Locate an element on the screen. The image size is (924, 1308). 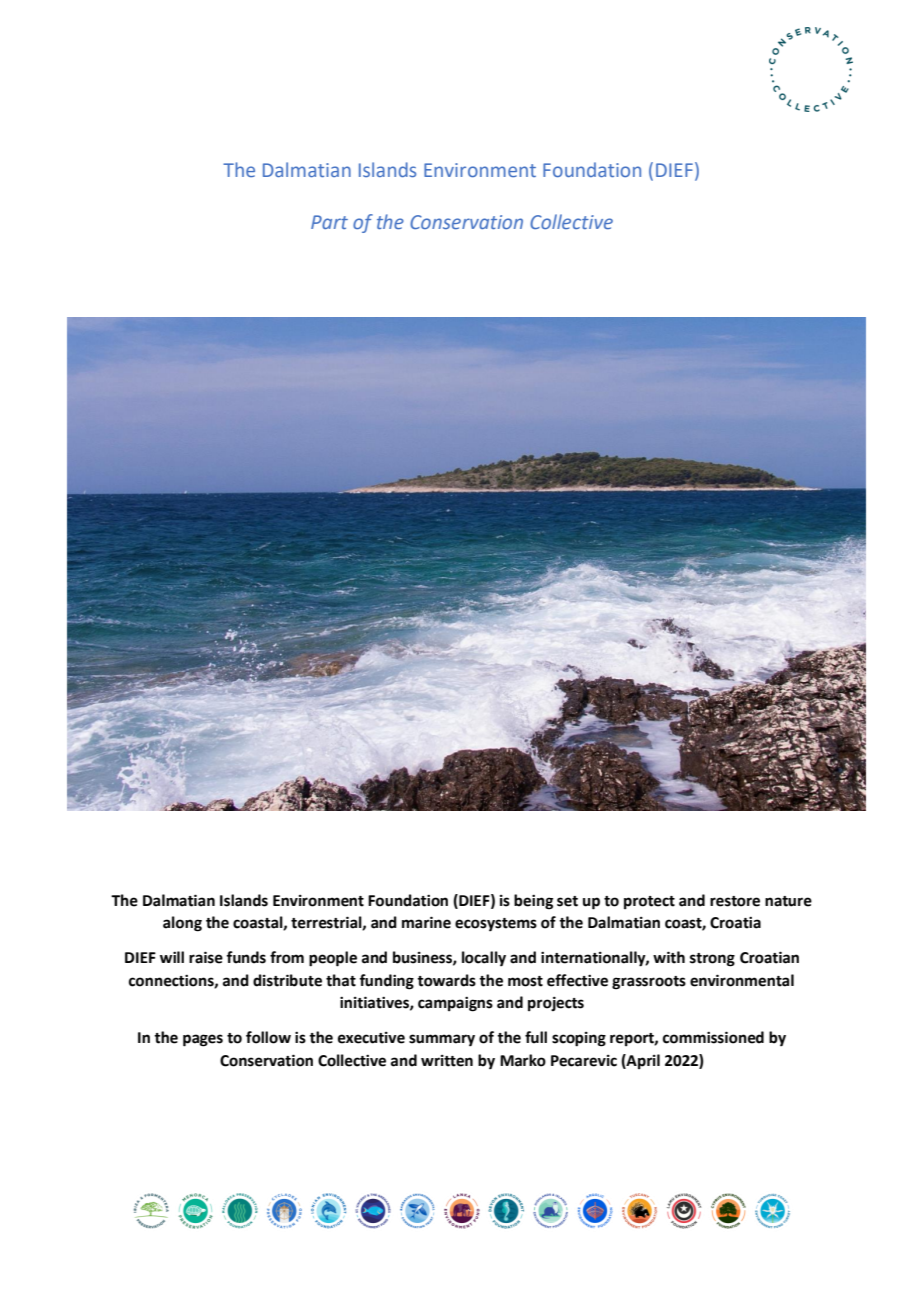
commissioned is located at coordinates (713, 1037).
